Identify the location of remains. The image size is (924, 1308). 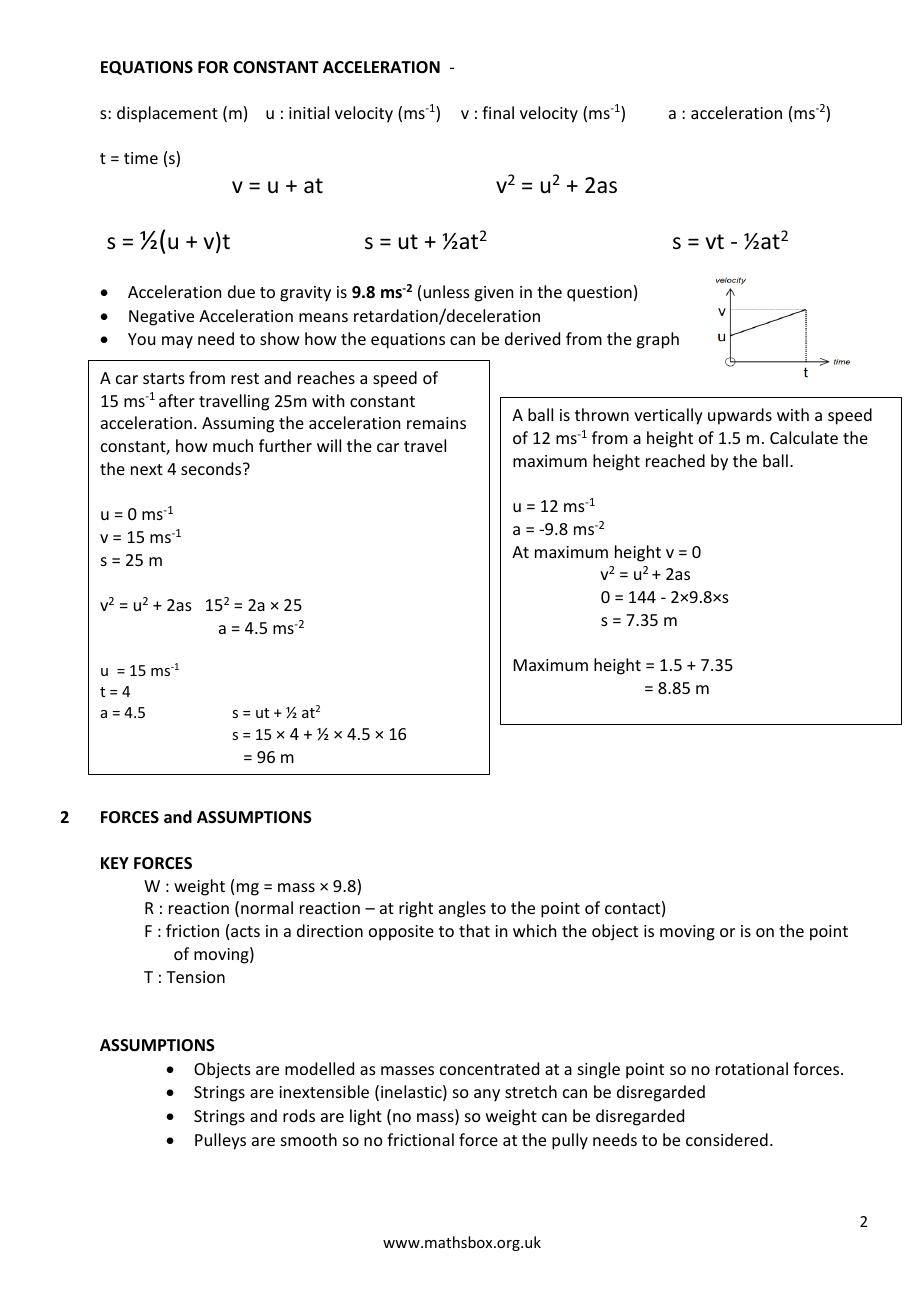
(436, 423).
